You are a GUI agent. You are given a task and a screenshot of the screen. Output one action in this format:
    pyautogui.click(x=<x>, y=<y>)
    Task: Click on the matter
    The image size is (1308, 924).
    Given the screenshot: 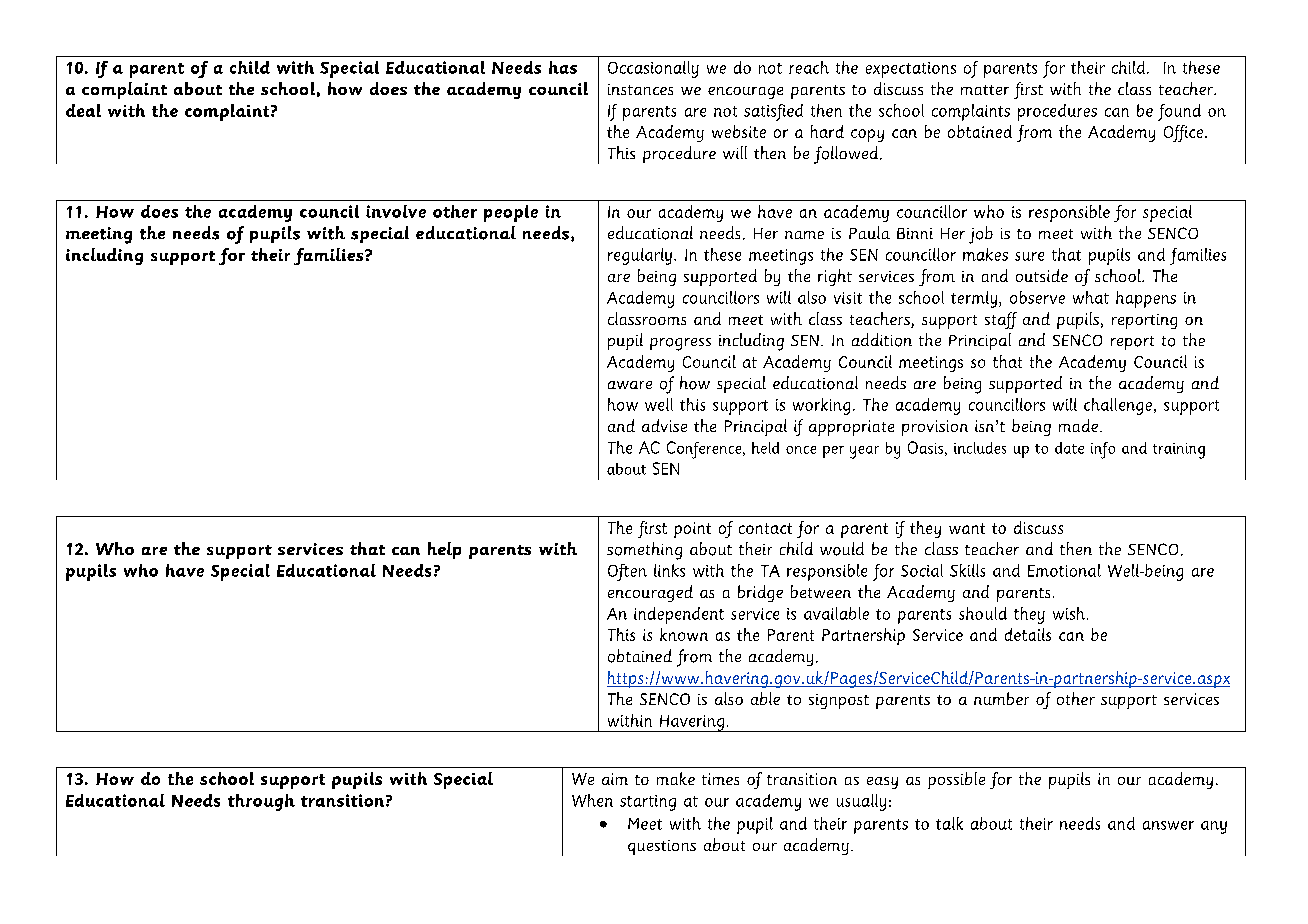 What is the action you would take?
    pyautogui.click(x=985, y=90)
